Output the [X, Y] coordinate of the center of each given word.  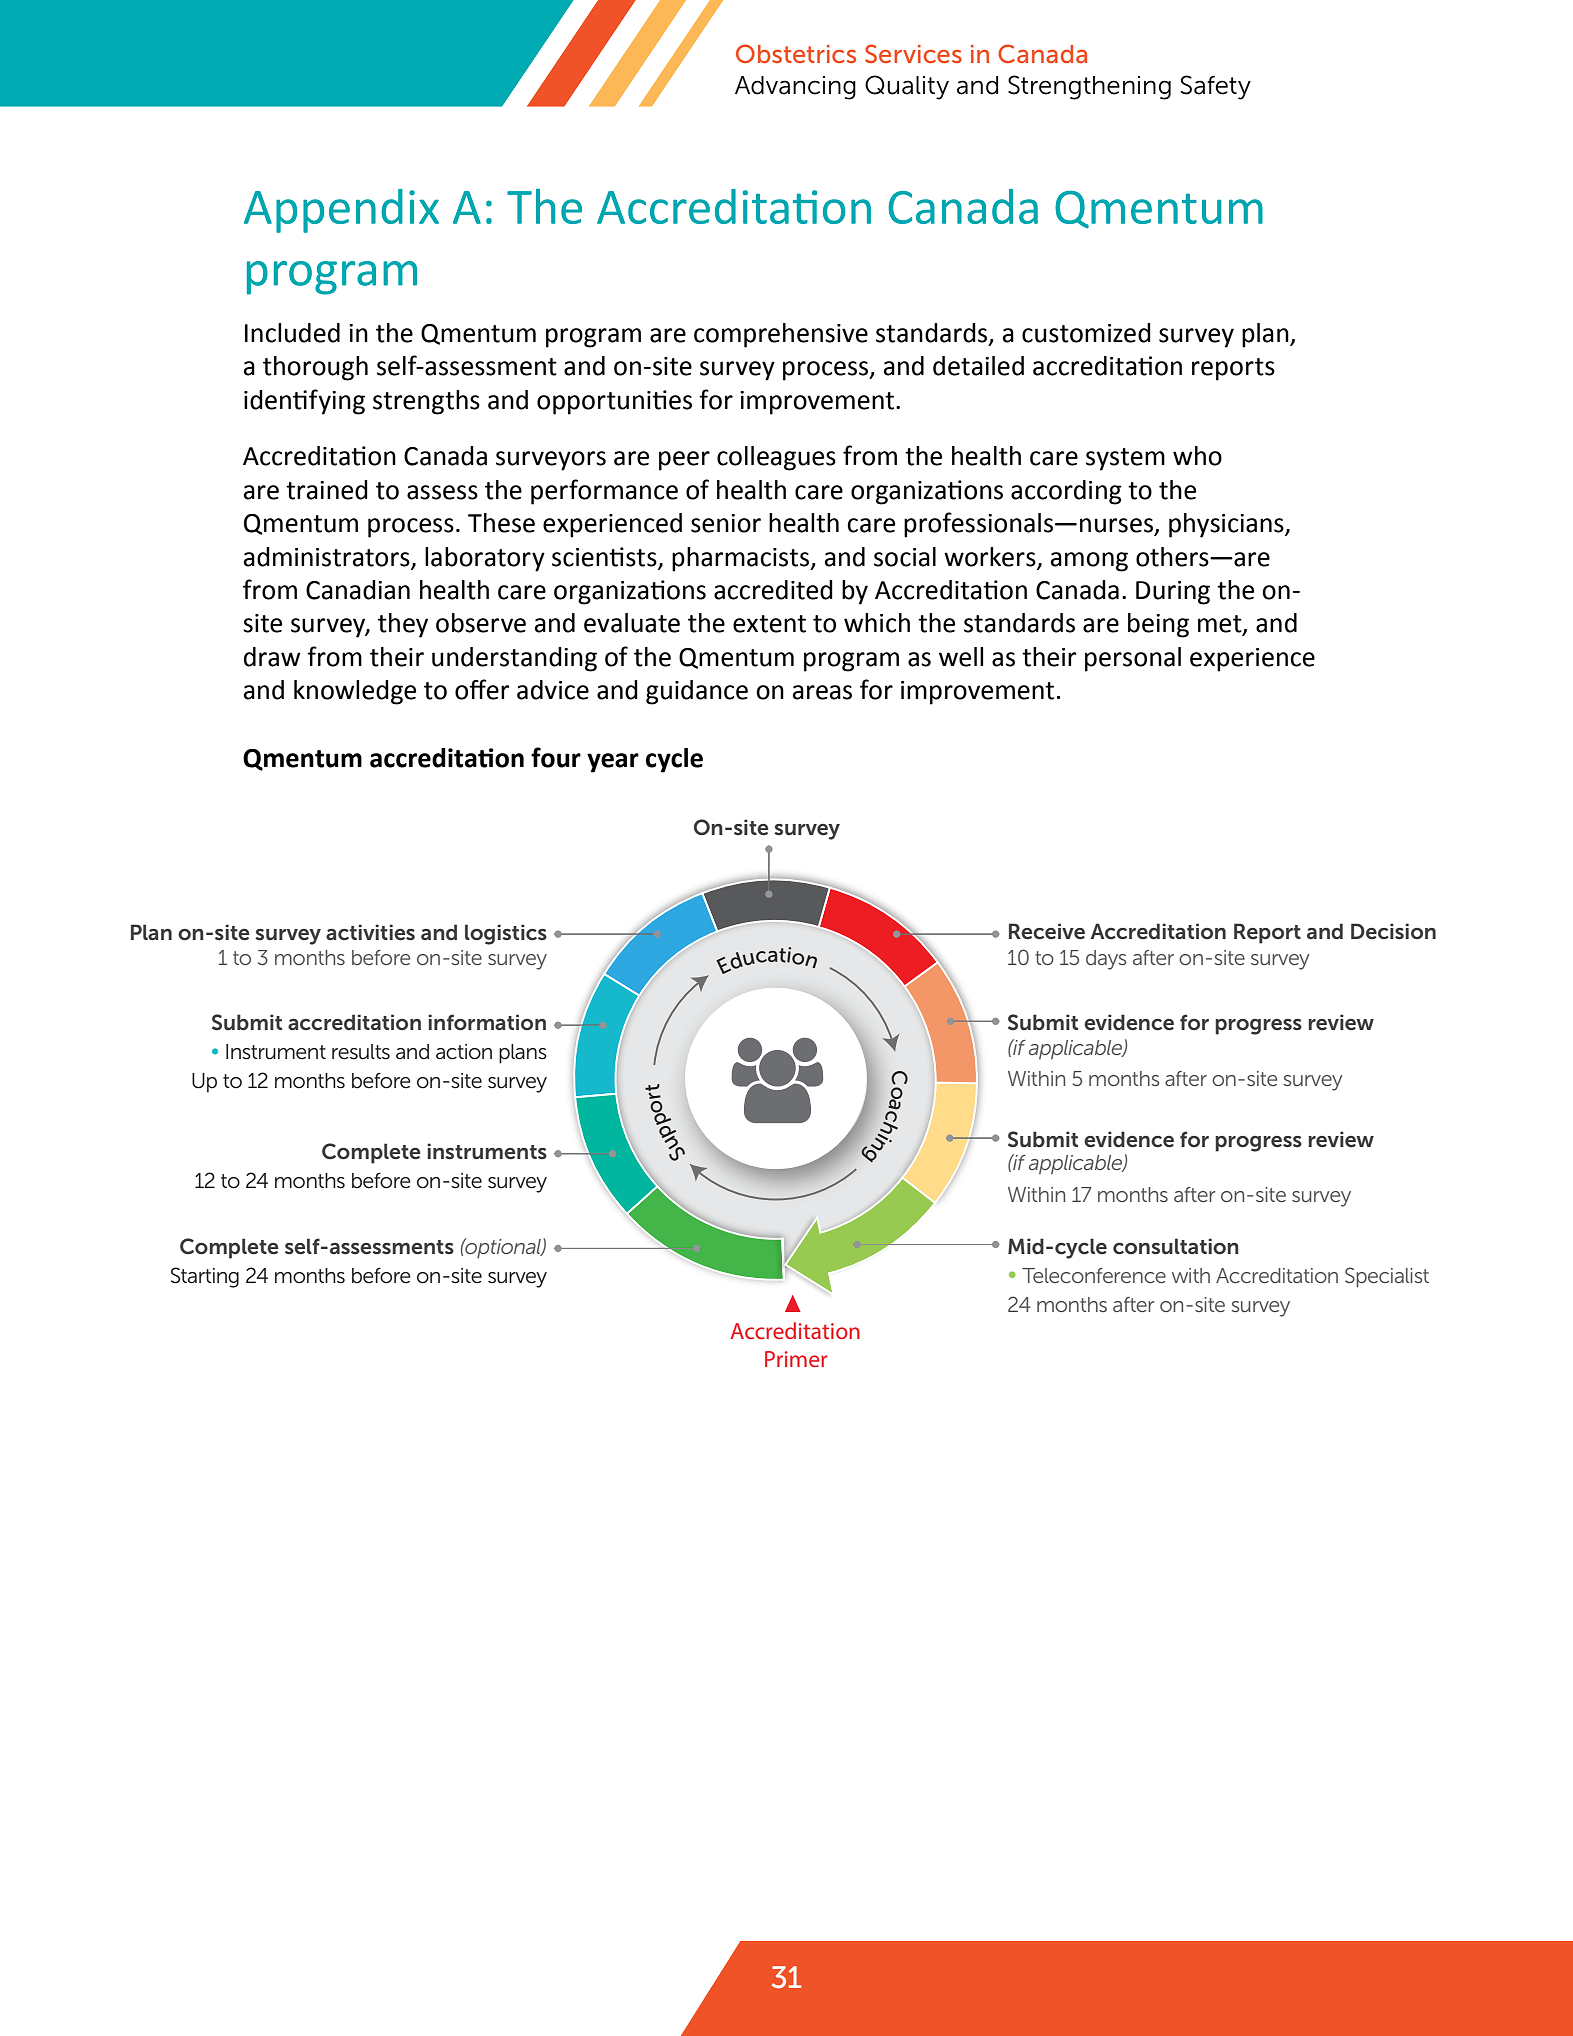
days [1106, 960]
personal [1133, 659]
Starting [205, 1277]
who [1197, 456]
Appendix [341, 211]
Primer [796, 1359]
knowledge [355, 692]
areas [822, 692]
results [361, 1052]
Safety [1216, 87]
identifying [304, 402]
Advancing [795, 88]
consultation [1176, 1246]
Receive [1047, 931]
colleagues [776, 458]
